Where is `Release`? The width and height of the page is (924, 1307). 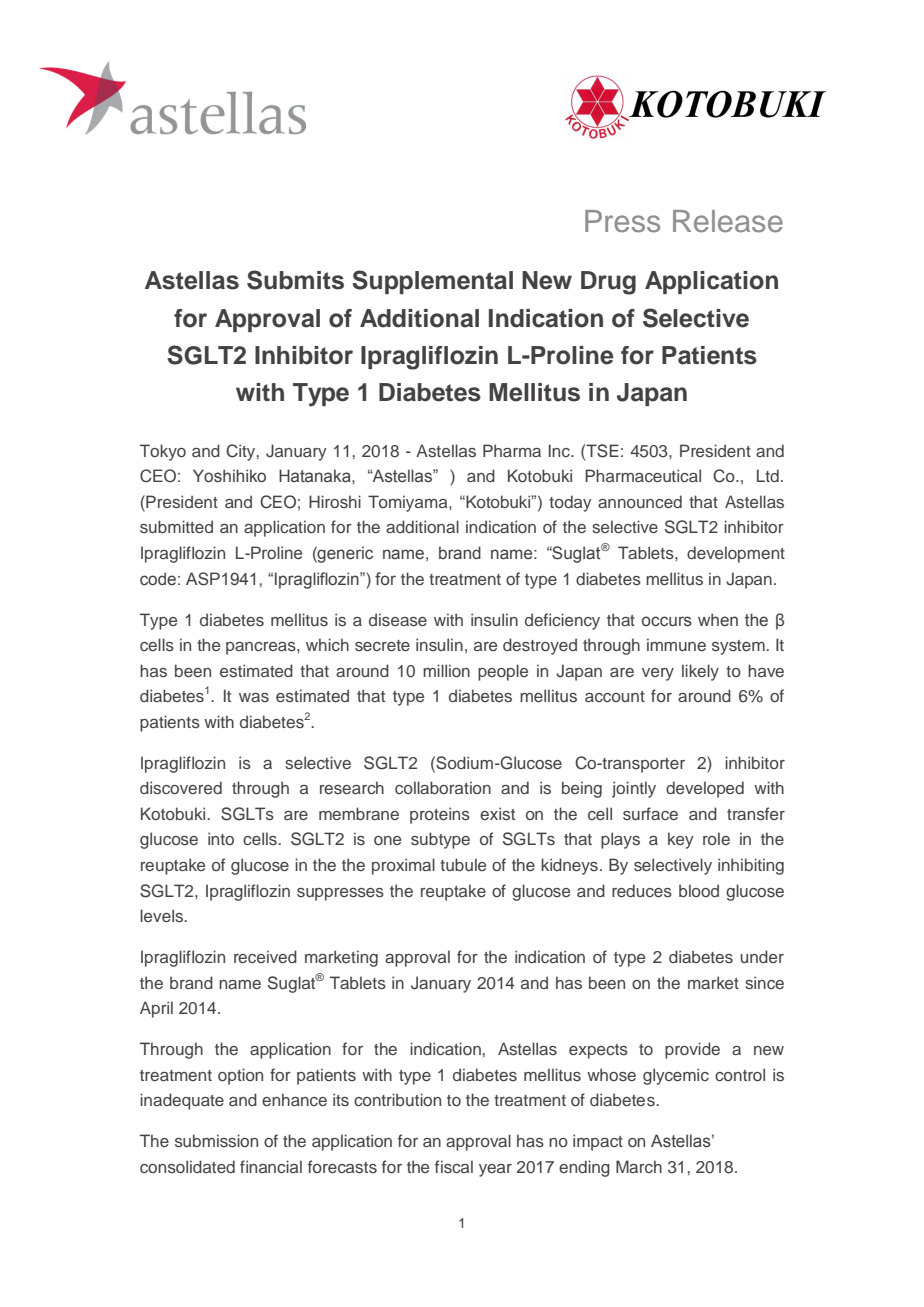 Release is located at coordinates (728, 221).
